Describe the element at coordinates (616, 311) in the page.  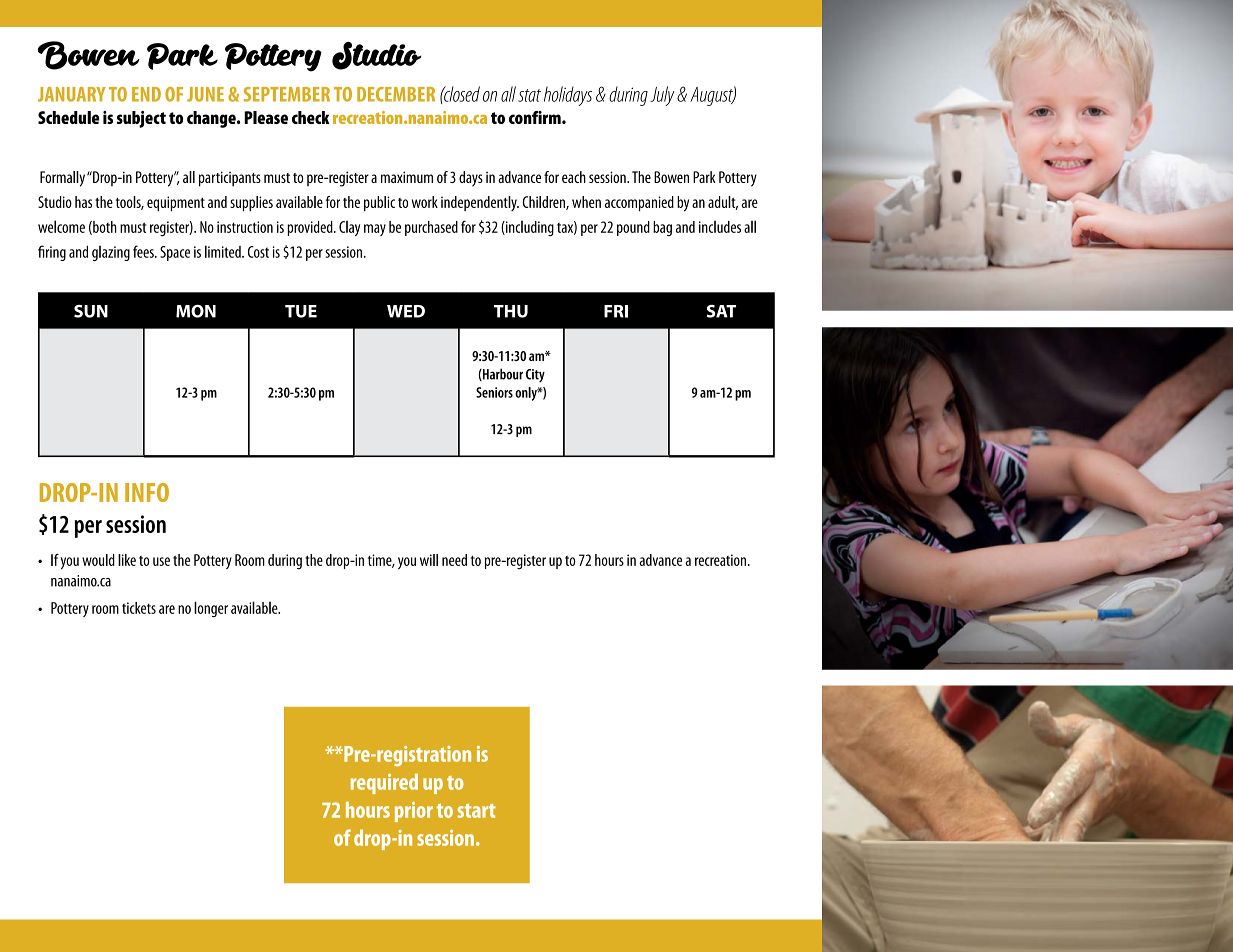
I see `FRI` at that location.
